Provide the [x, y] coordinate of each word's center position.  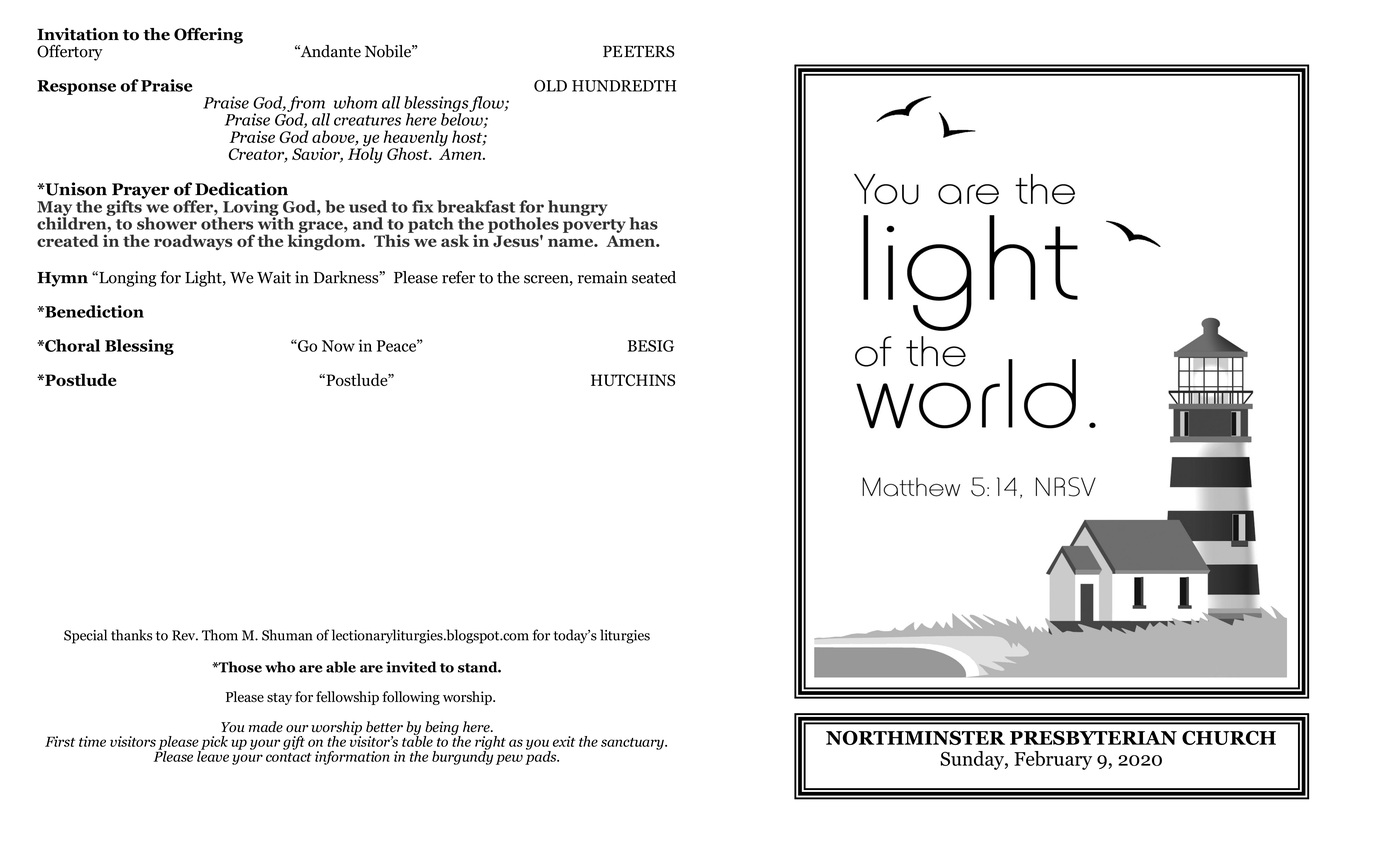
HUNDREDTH [624, 86]
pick [213, 744]
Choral [71, 345]
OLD [550, 86]
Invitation [78, 34]
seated [654, 277]
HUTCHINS [633, 380]
